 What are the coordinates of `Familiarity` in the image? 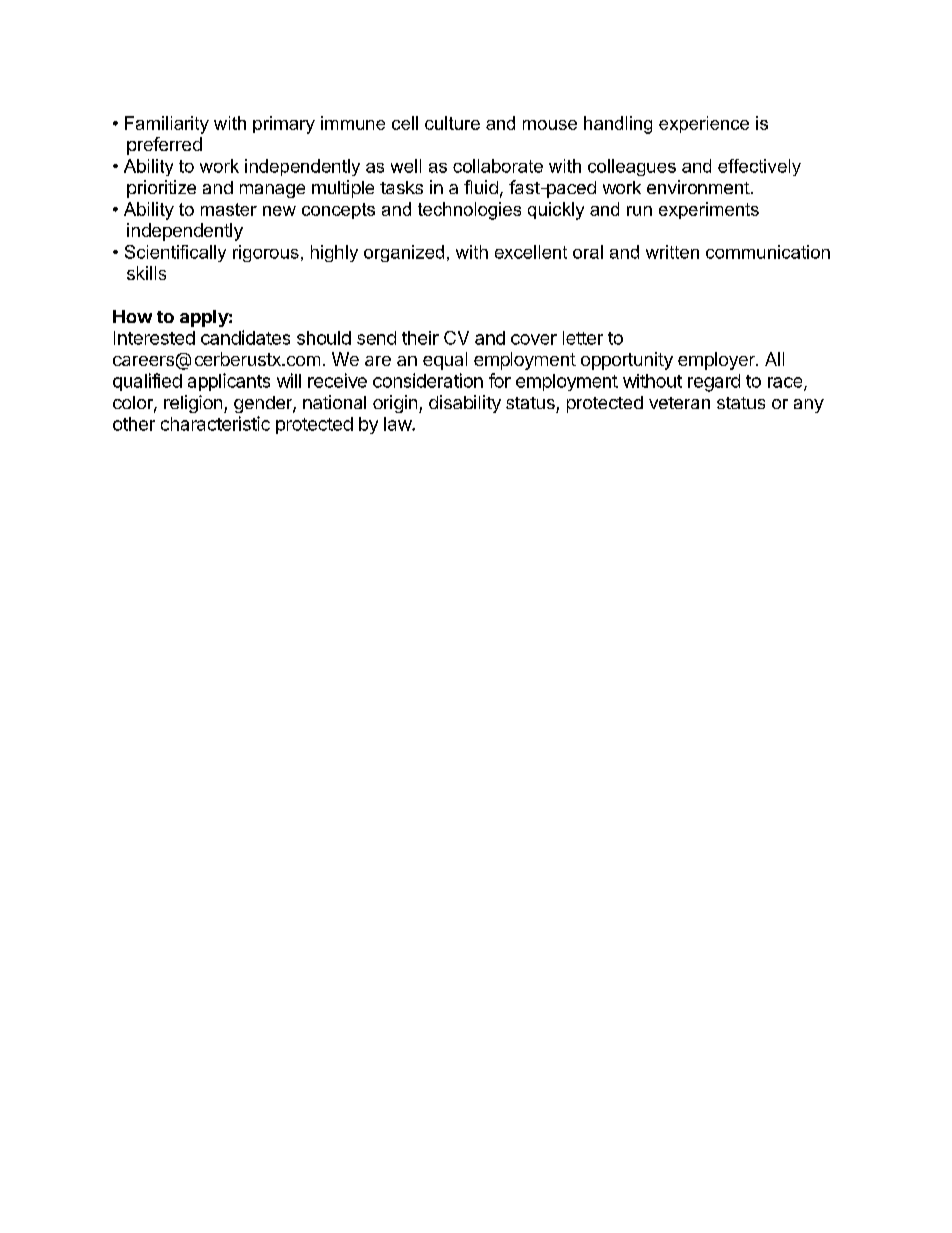 It's located at (167, 125).
